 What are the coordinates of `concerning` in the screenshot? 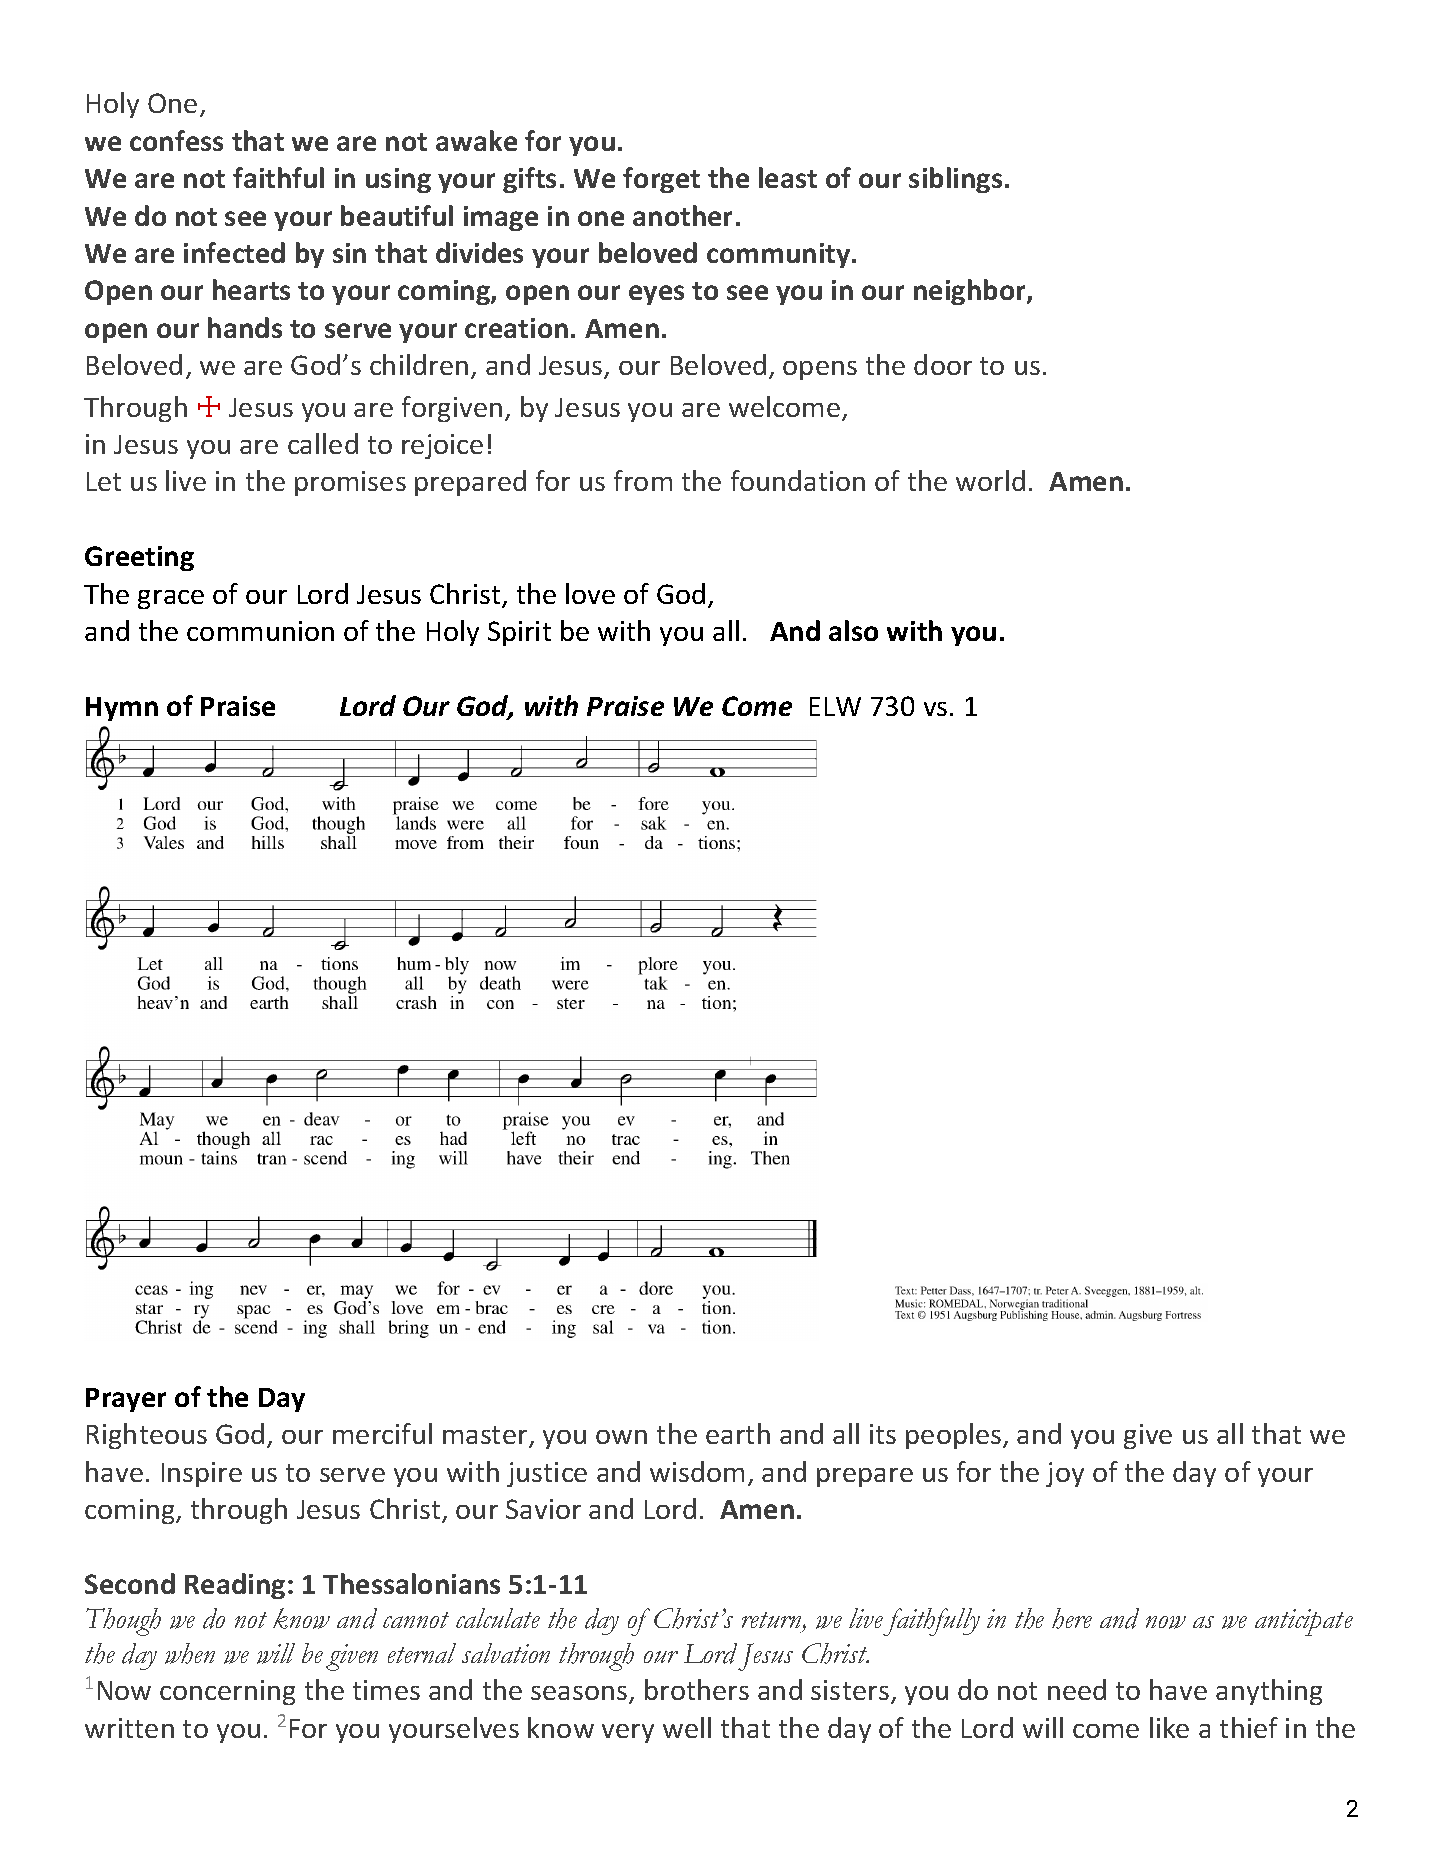 It's located at (227, 1692).
